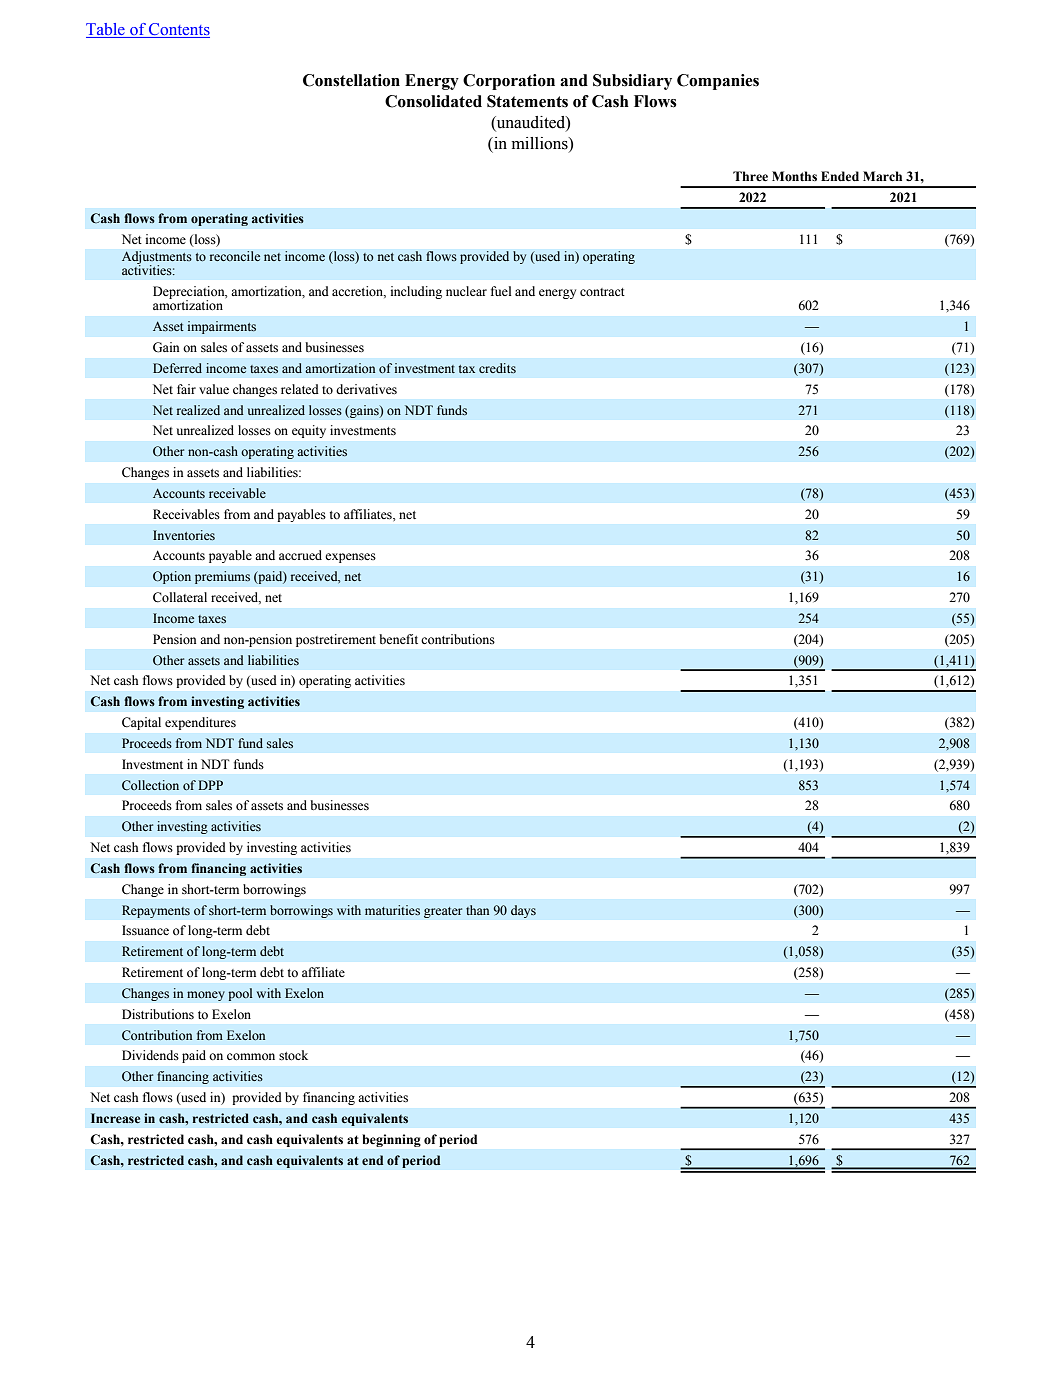 This screenshot has width=1062, height=1375. Describe the element at coordinates (392, 1140) in the screenshot. I see `beginning` at that location.
